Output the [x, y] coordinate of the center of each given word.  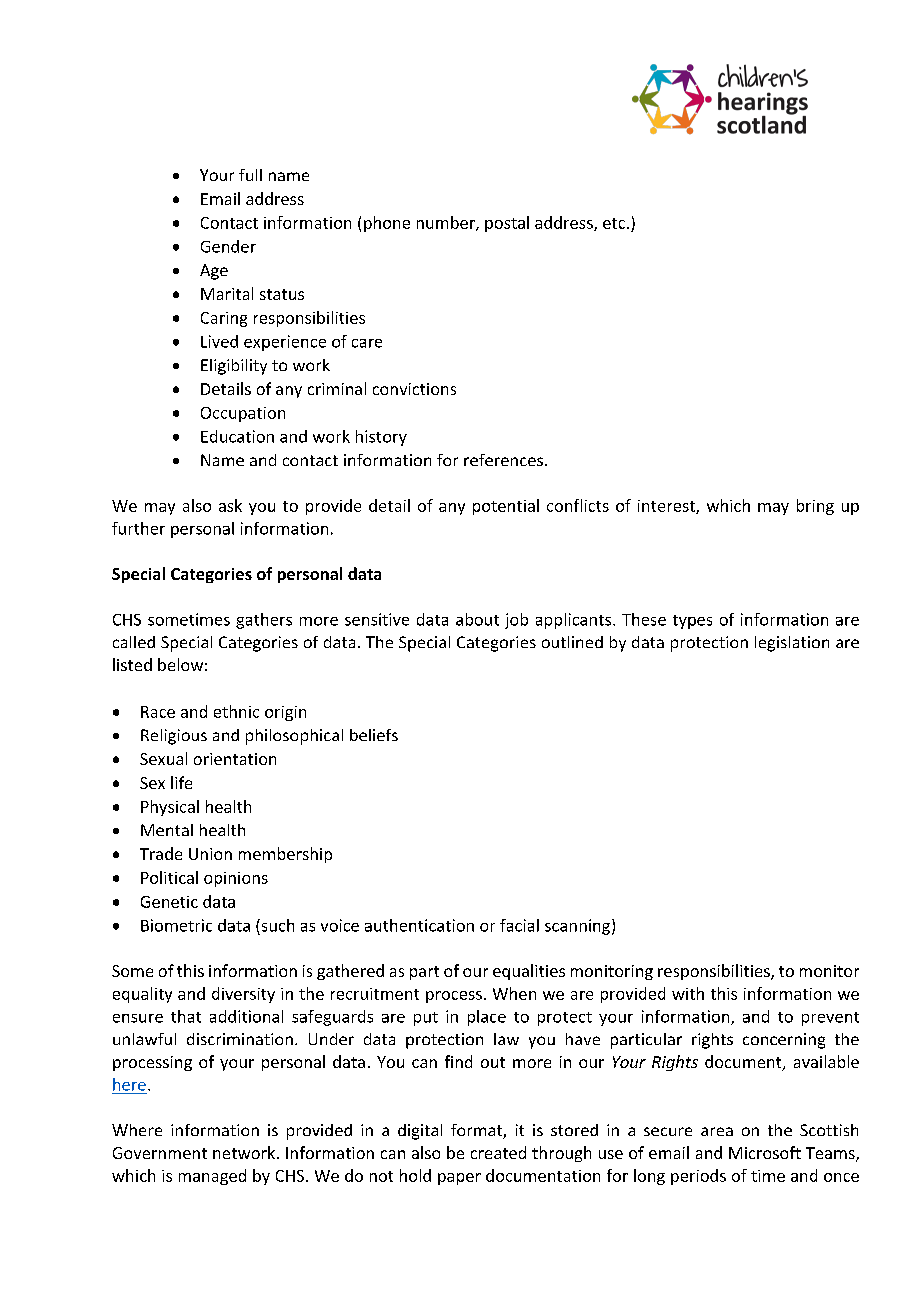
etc [615, 223]
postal [507, 224]
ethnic [236, 711]
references [505, 460]
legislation [792, 644]
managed [212, 1177]
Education [237, 436]
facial [519, 925]
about [477, 619]
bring [815, 507]
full [250, 175]
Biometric [176, 925]
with [688, 993]
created [498, 1152]
